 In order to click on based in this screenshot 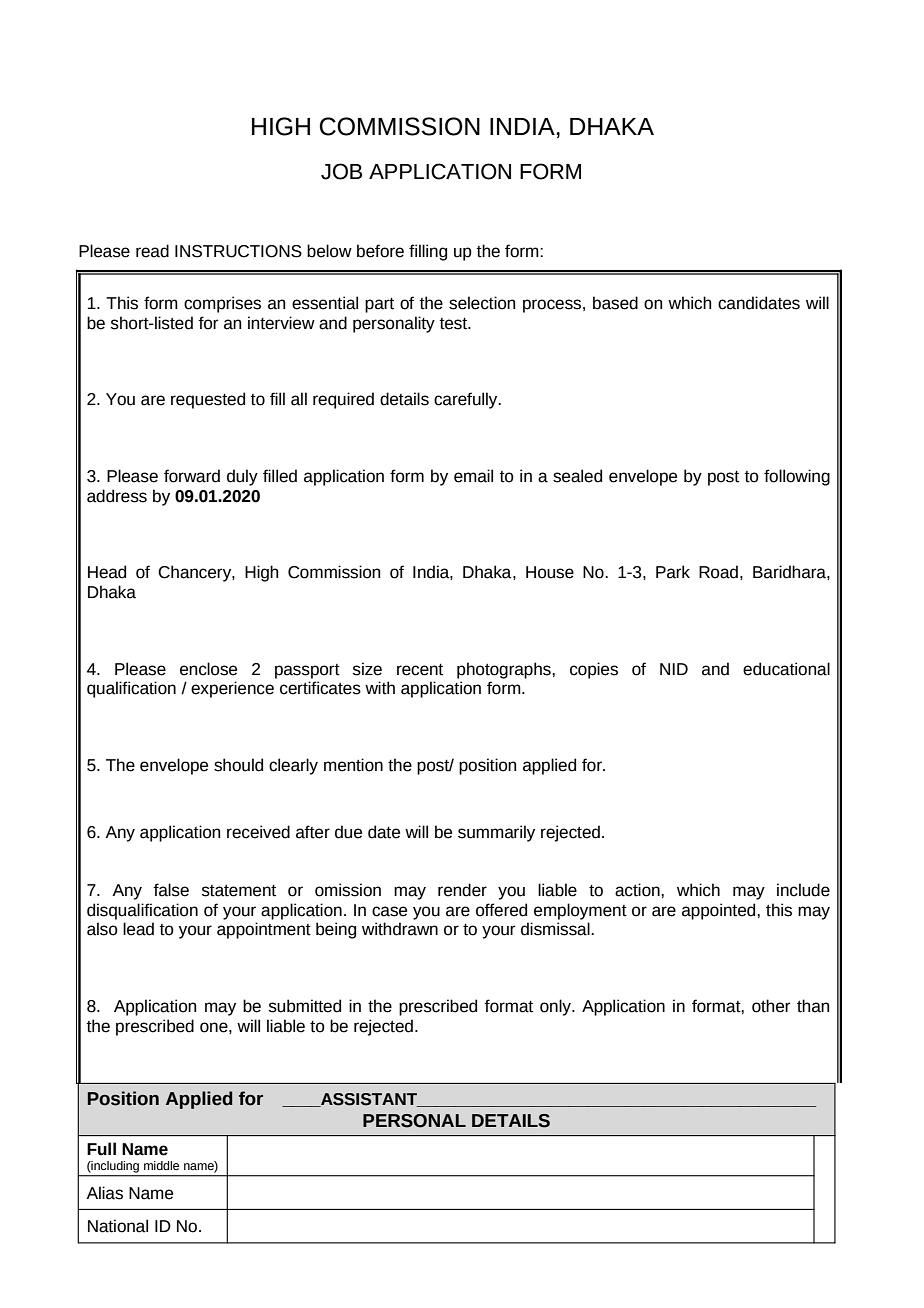, I will do `click(615, 303)`.
